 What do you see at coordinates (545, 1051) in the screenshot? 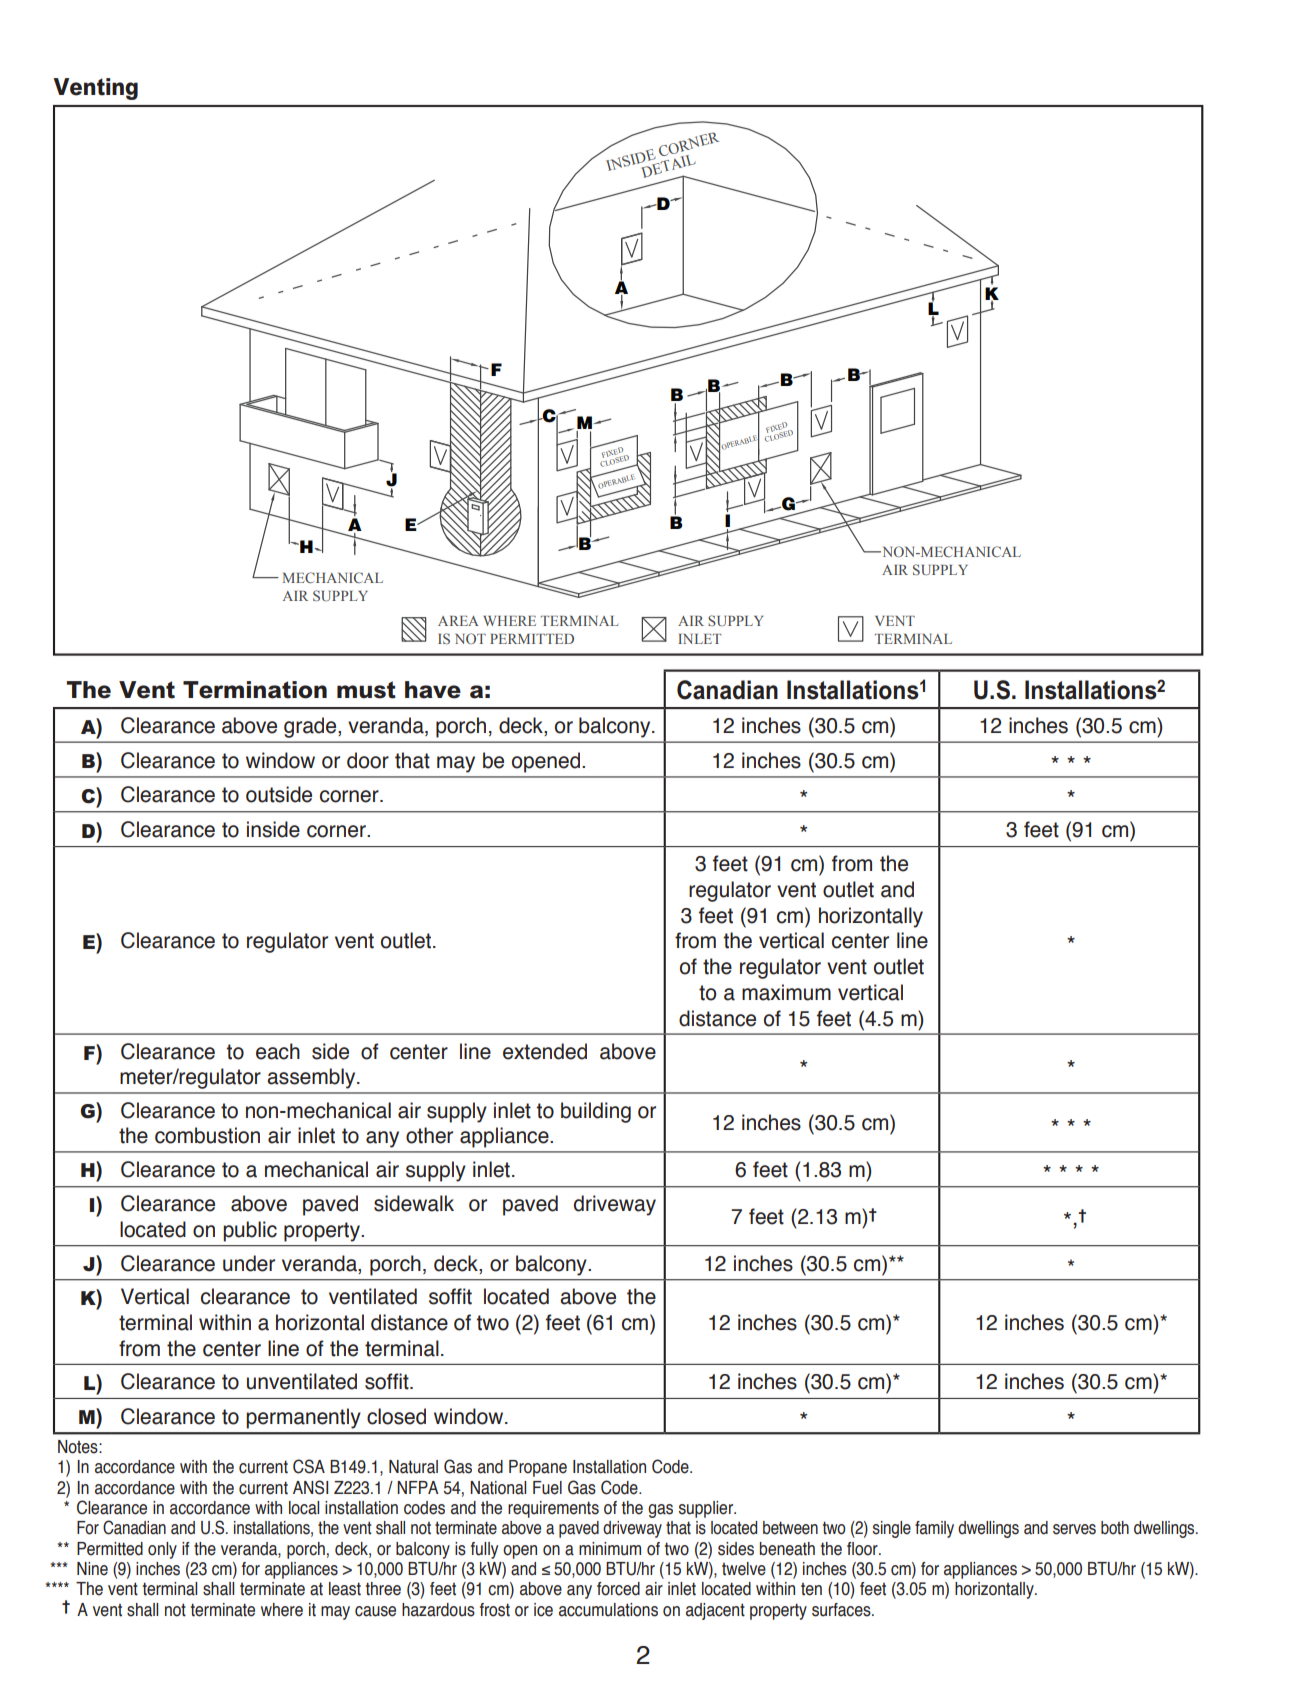
I see `extended` at bounding box center [545, 1051].
